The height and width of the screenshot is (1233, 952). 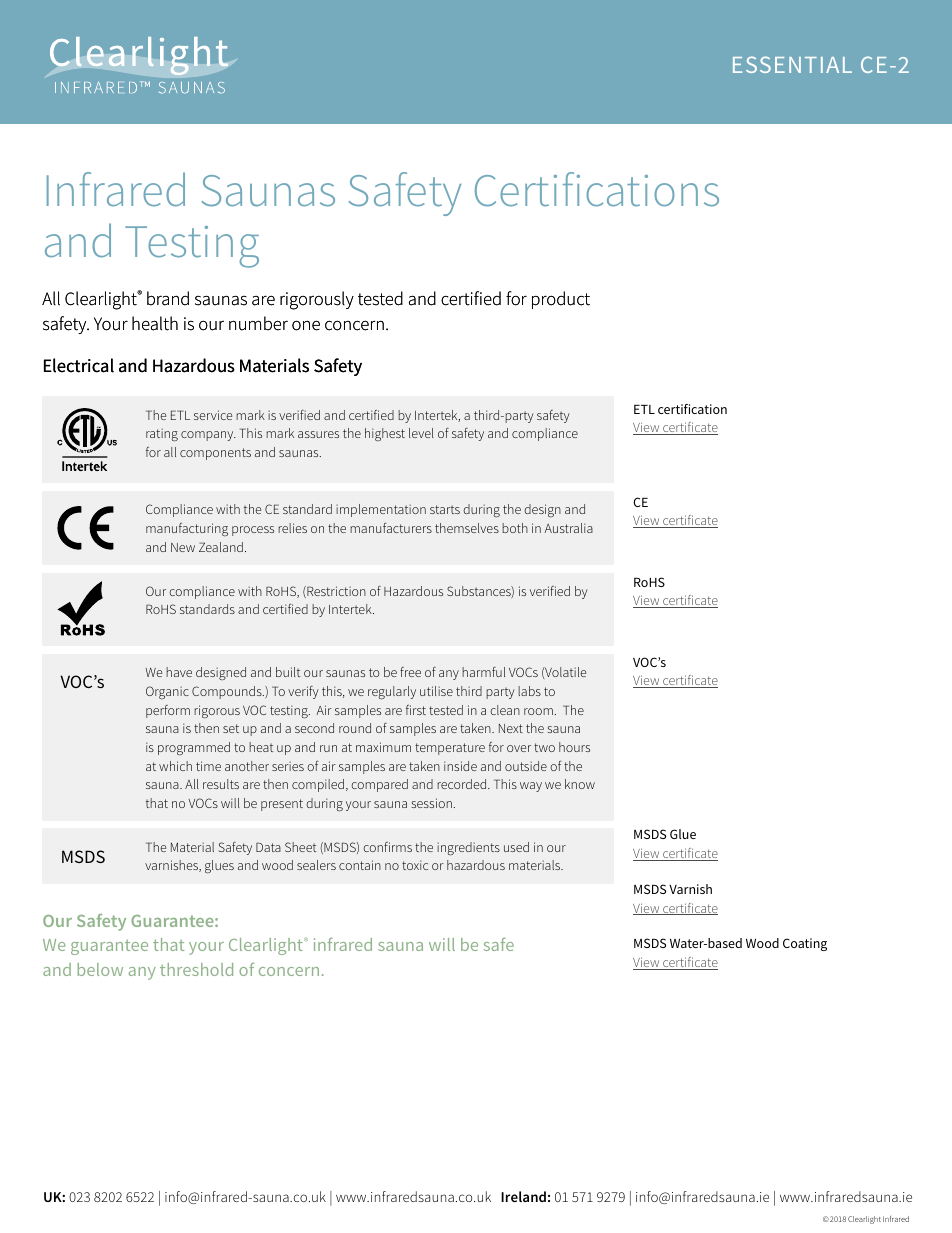 What do you see at coordinates (792, 64) in the screenshot?
I see `ESSENTIAL` at bounding box center [792, 64].
